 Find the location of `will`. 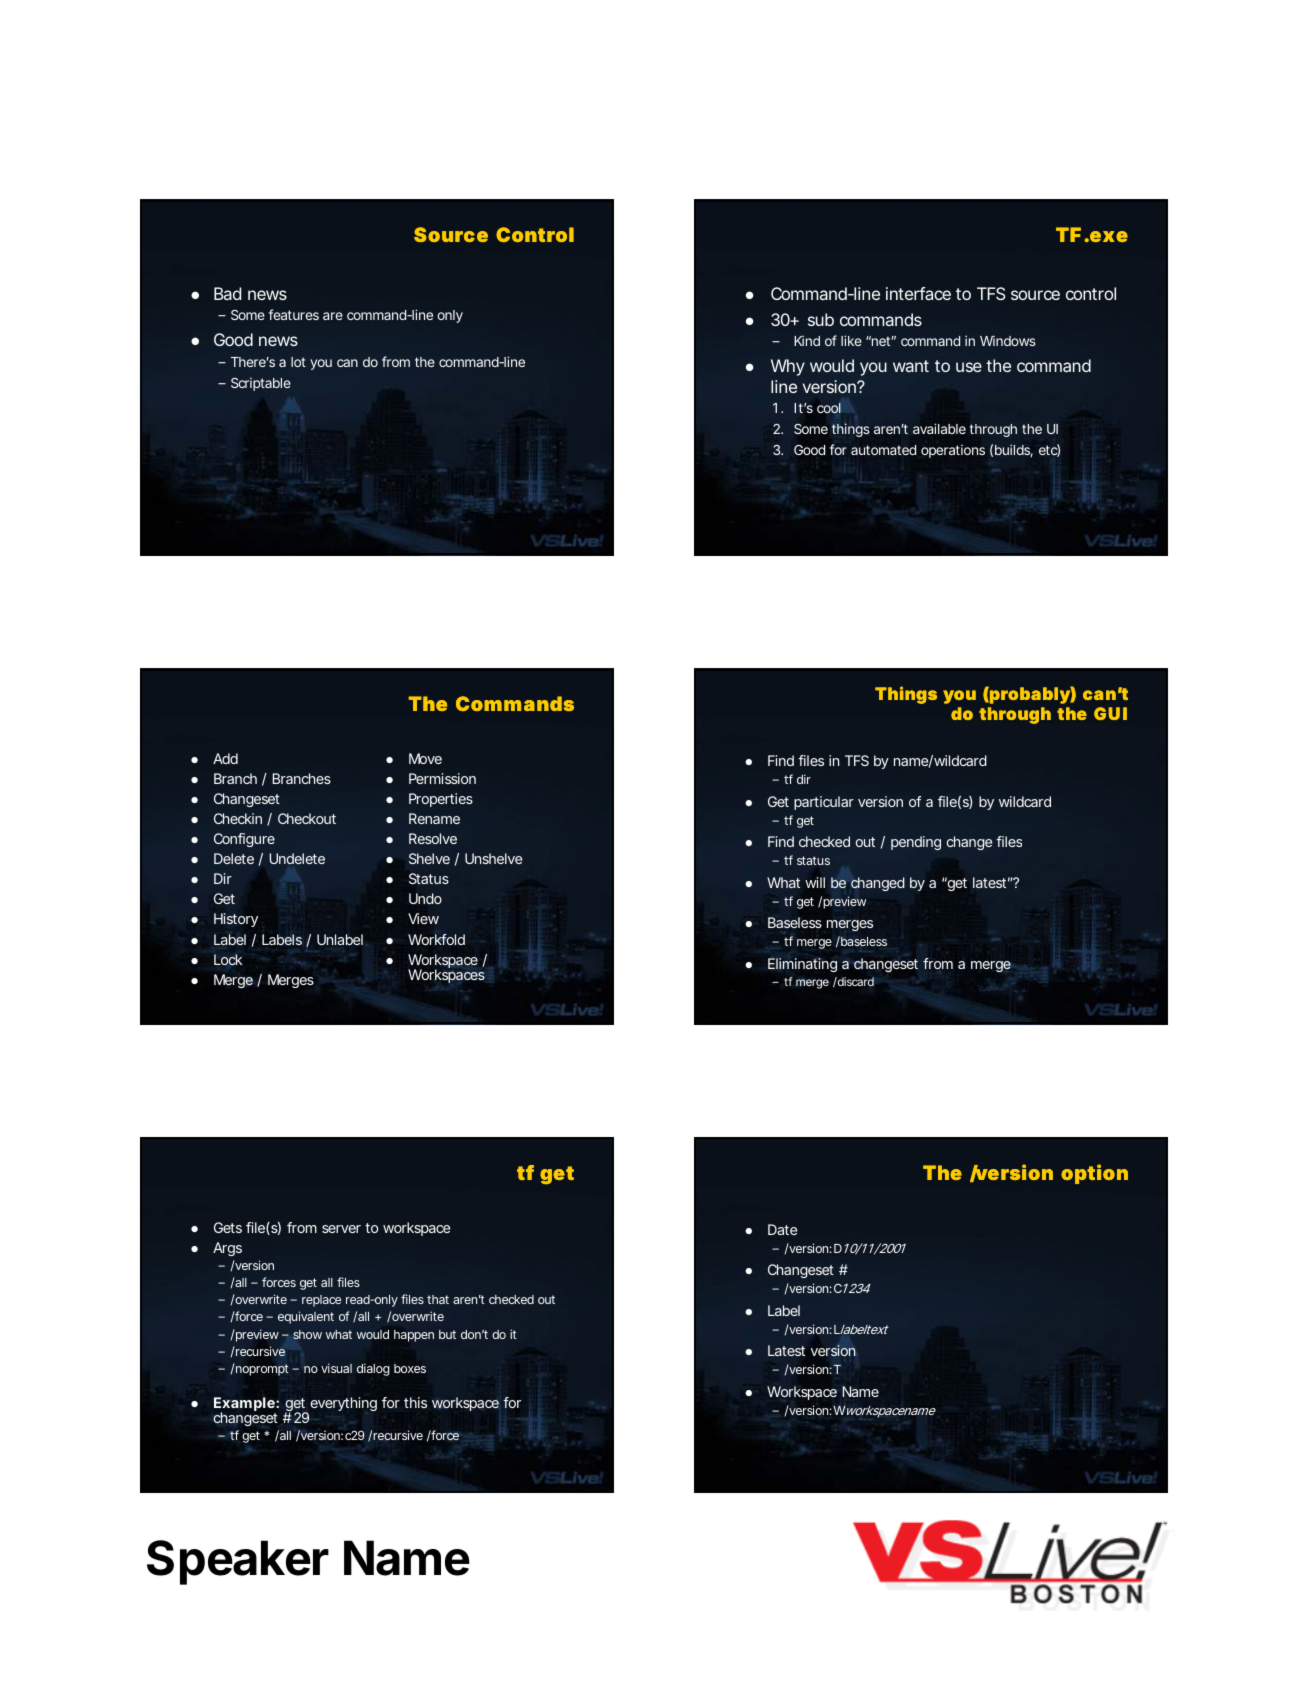

will is located at coordinates (815, 882).
